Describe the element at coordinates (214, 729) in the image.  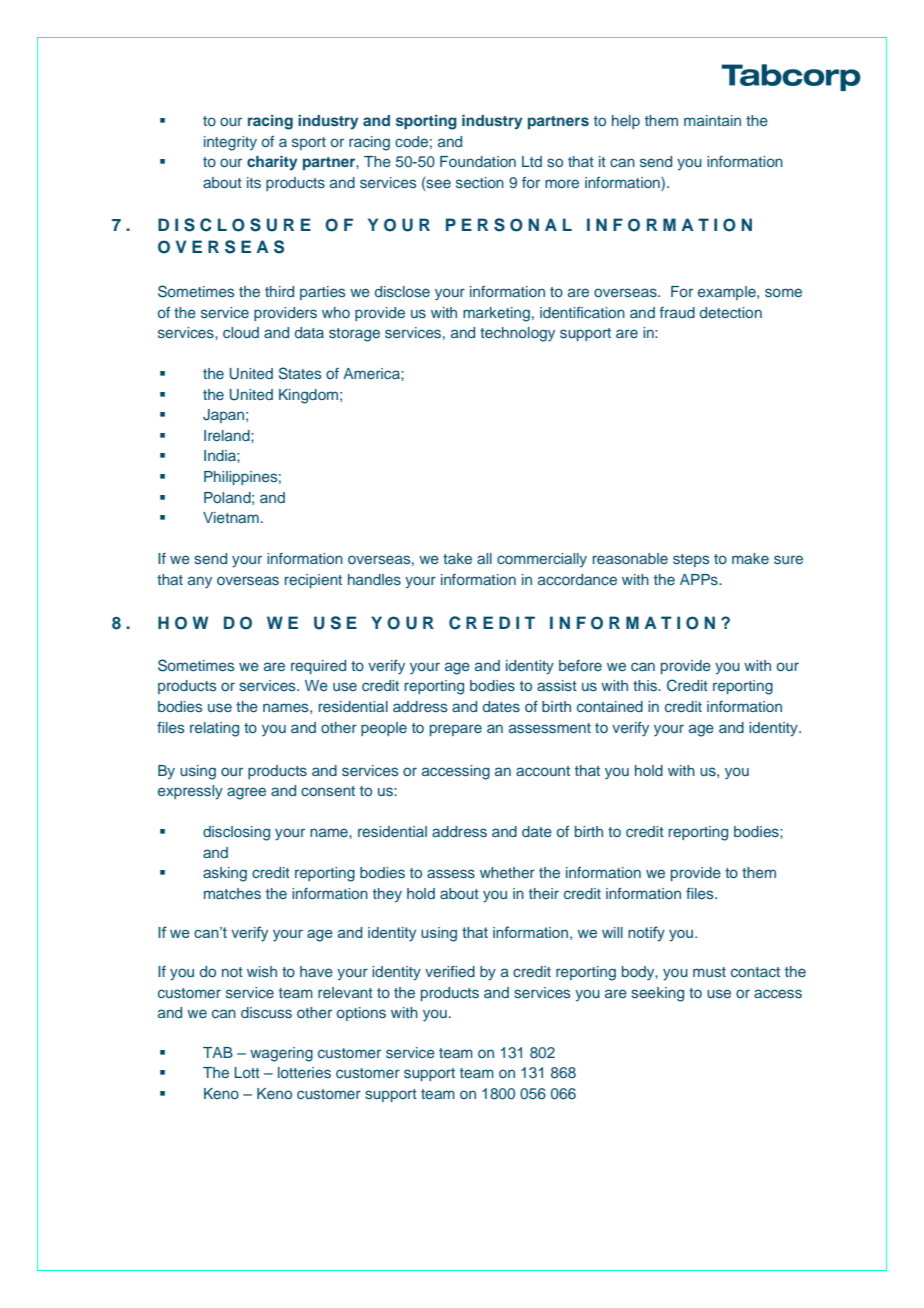
I see `relating` at that location.
